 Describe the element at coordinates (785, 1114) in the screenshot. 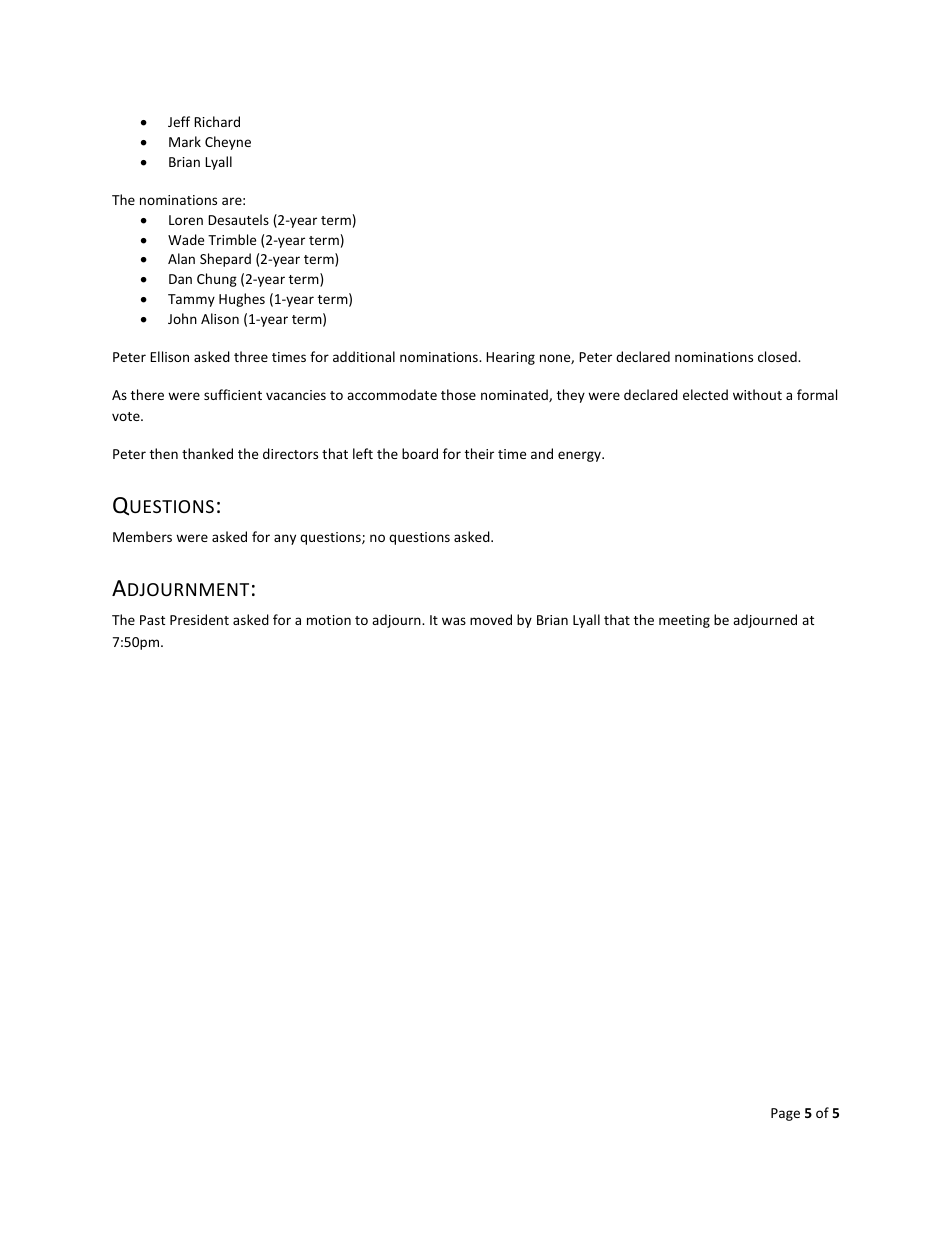

I see `Page` at that location.
